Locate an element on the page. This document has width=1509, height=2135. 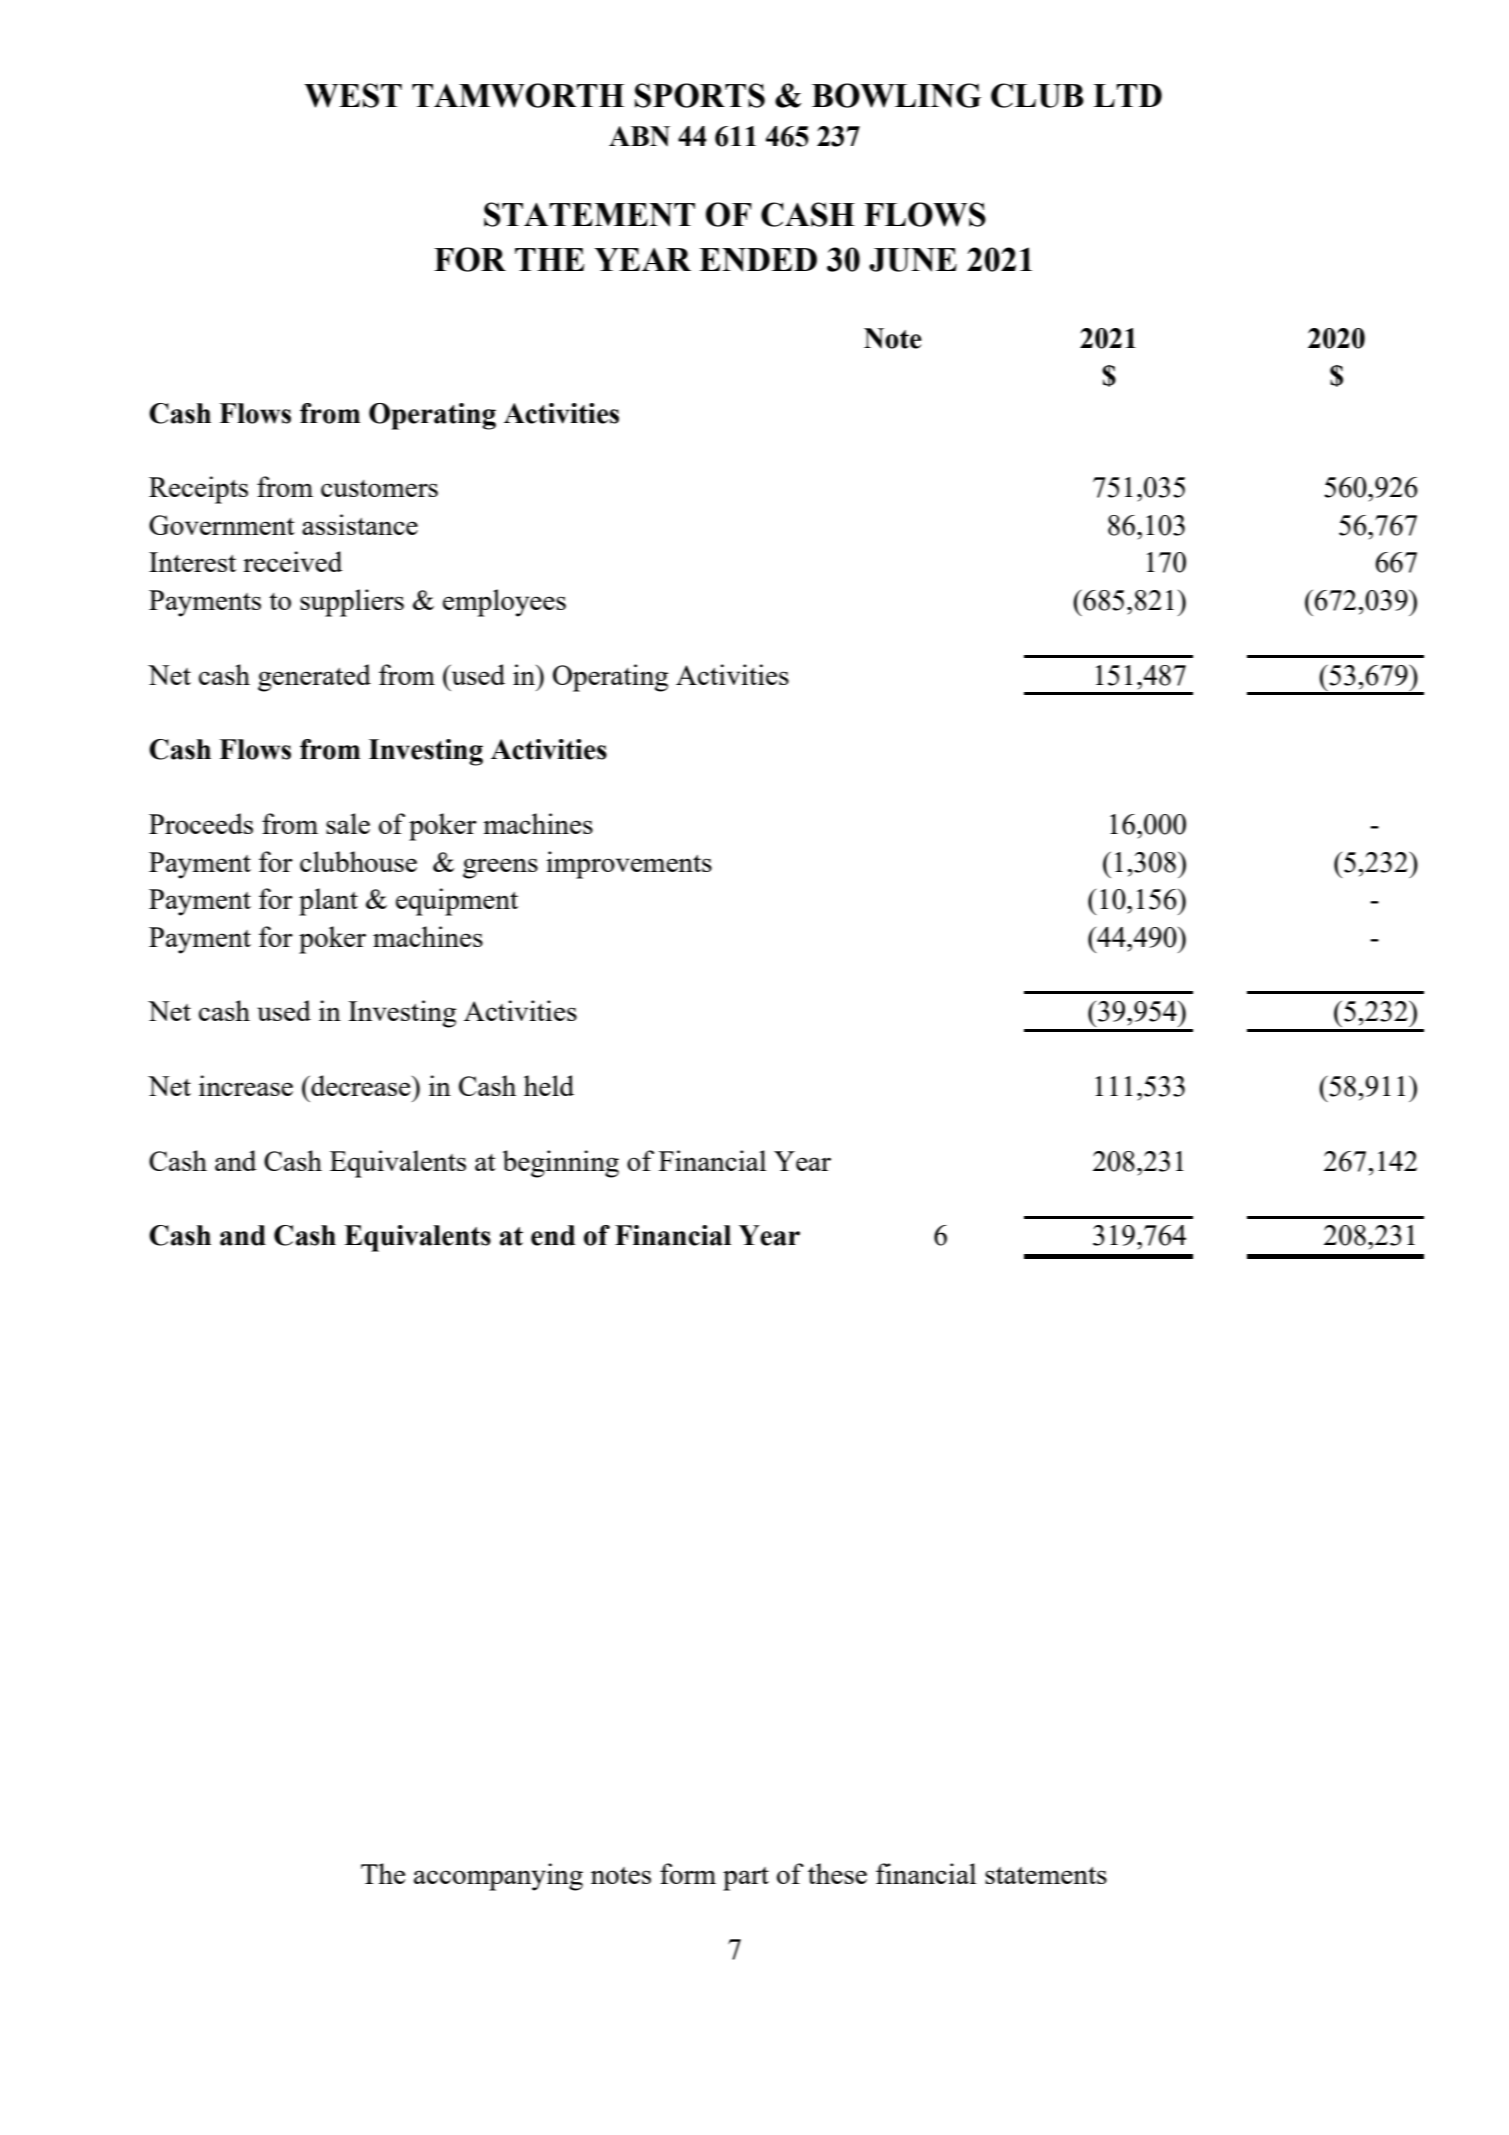
improvements is located at coordinates (629, 865).
